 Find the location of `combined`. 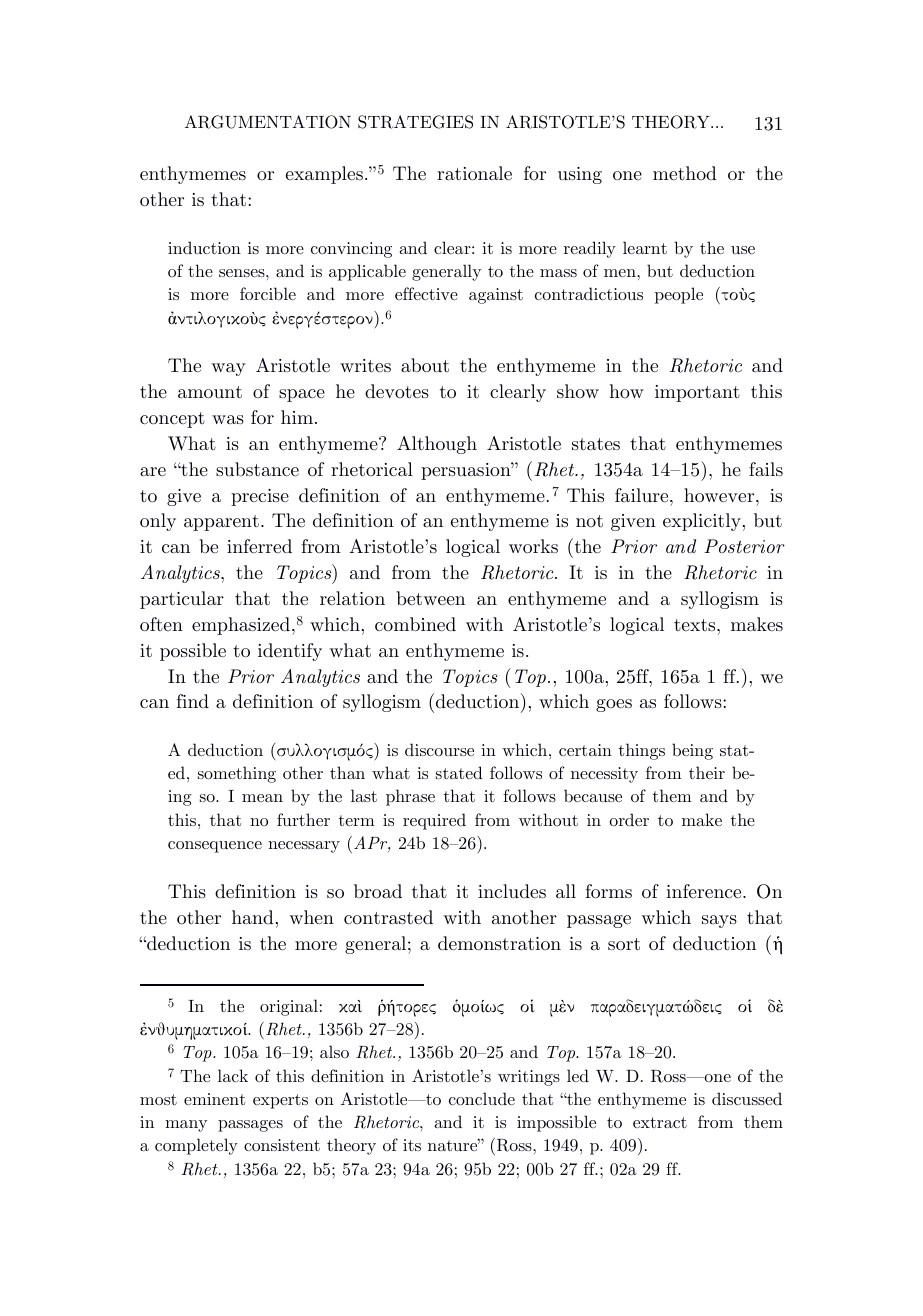

combined is located at coordinates (415, 624).
